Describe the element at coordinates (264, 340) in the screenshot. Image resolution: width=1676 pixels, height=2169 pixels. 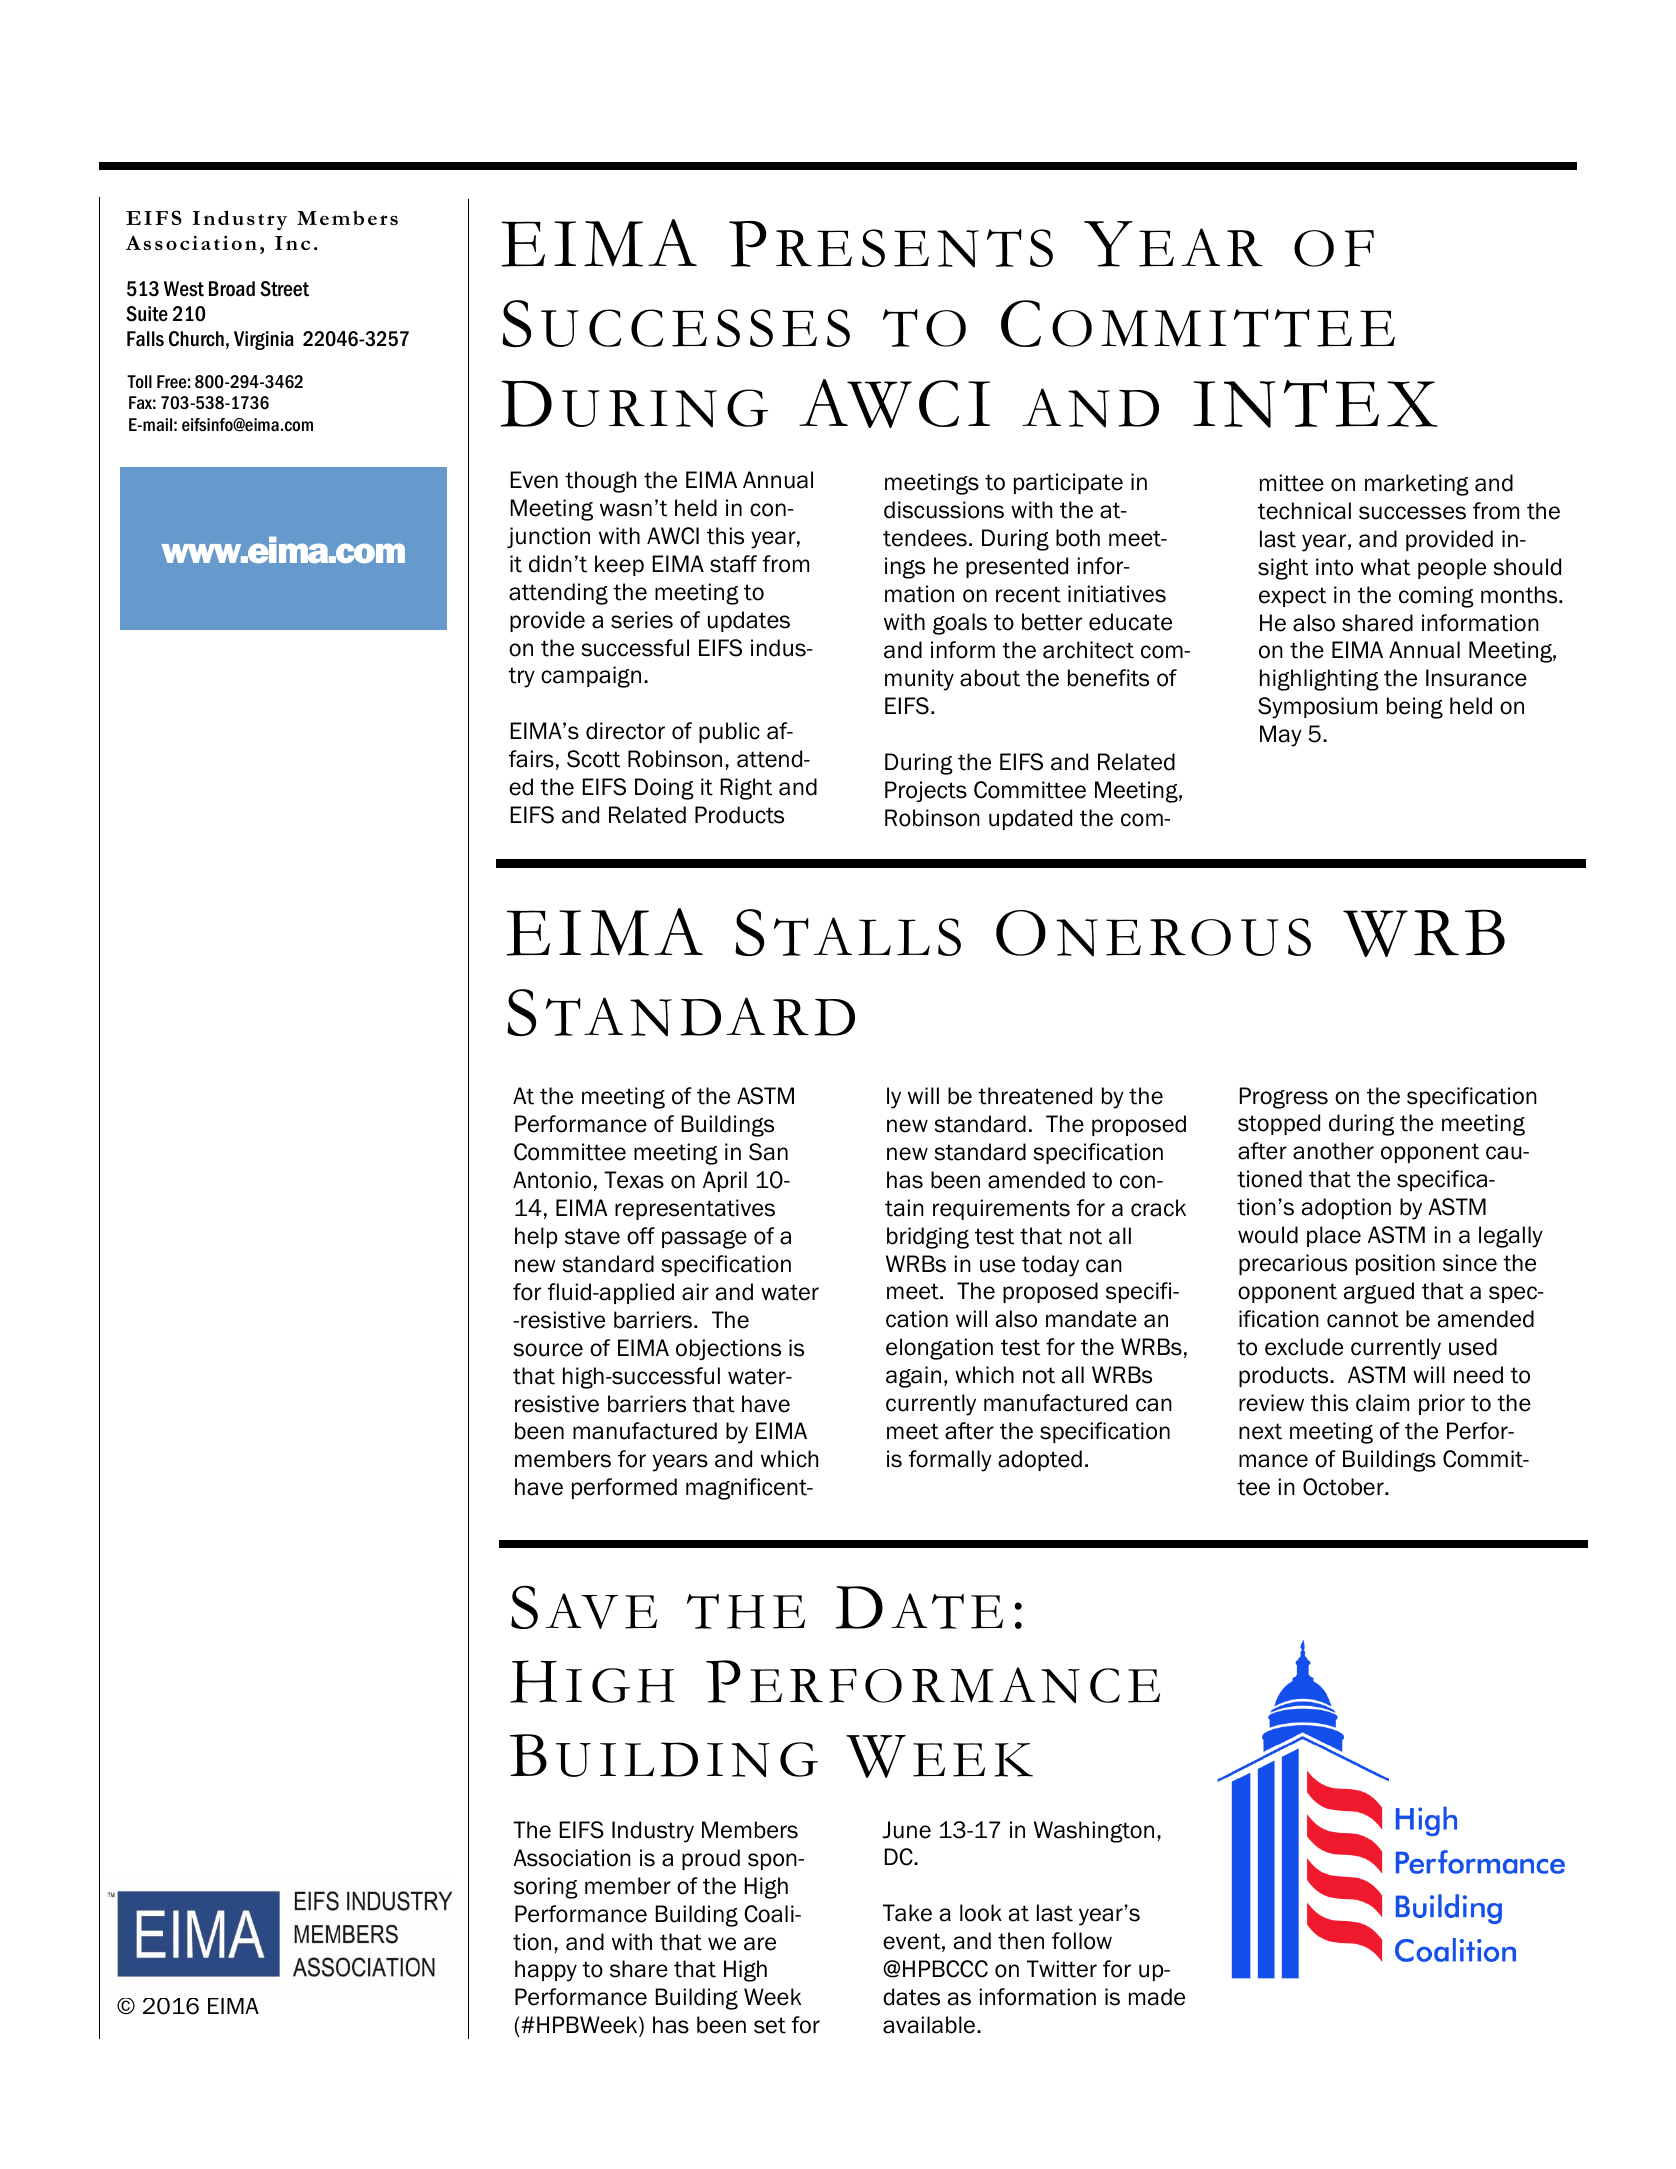
I see `Virginia` at that location.
